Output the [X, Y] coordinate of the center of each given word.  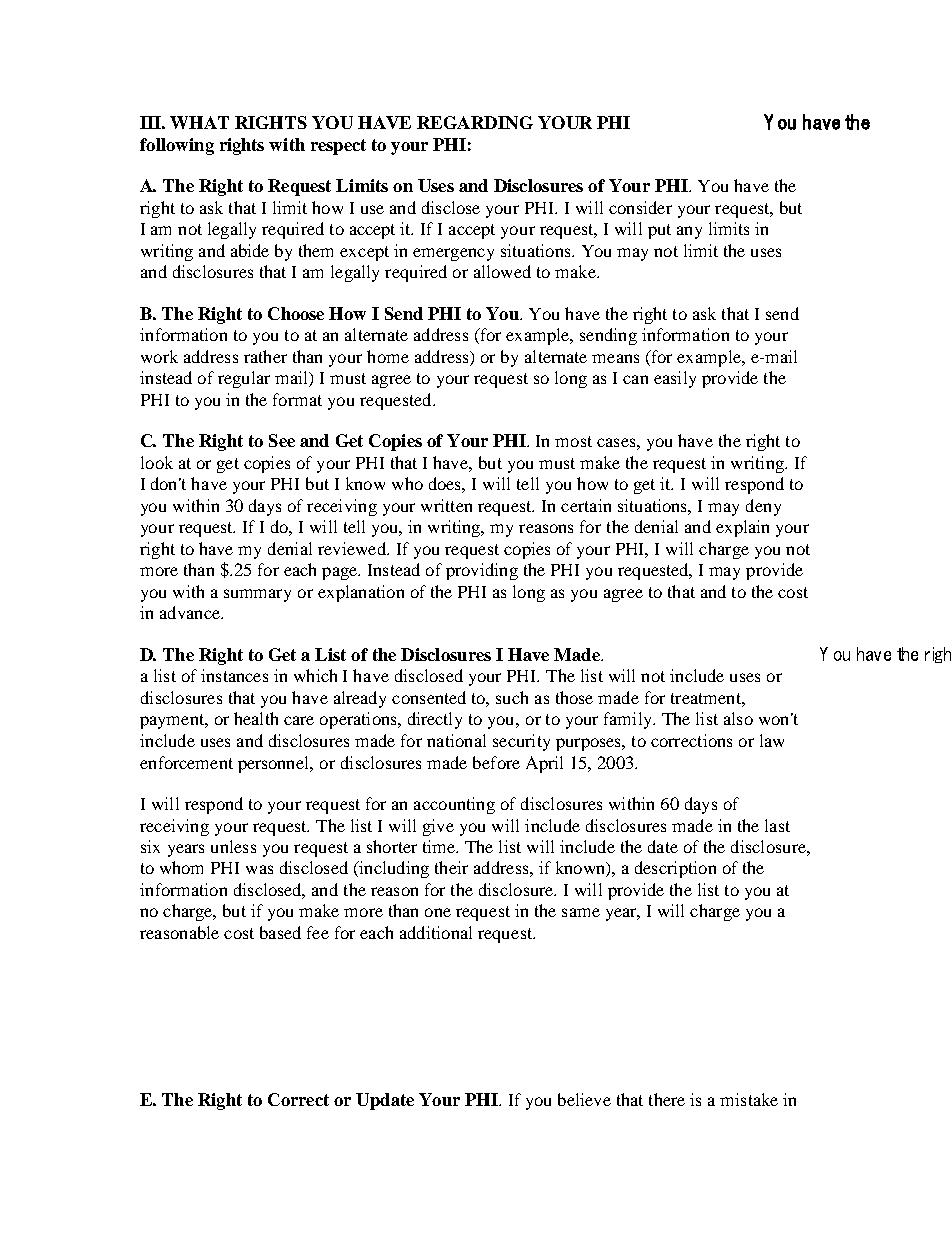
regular [244, 379]
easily [675, 379]
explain [742, 528]
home [388, 356]
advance [191, 612]
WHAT [199, 122]
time [440, 846]
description [675, 869]
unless [233, 846]
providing [482, 571]
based [280, 932]
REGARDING [475, 122]
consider [640, 207]
